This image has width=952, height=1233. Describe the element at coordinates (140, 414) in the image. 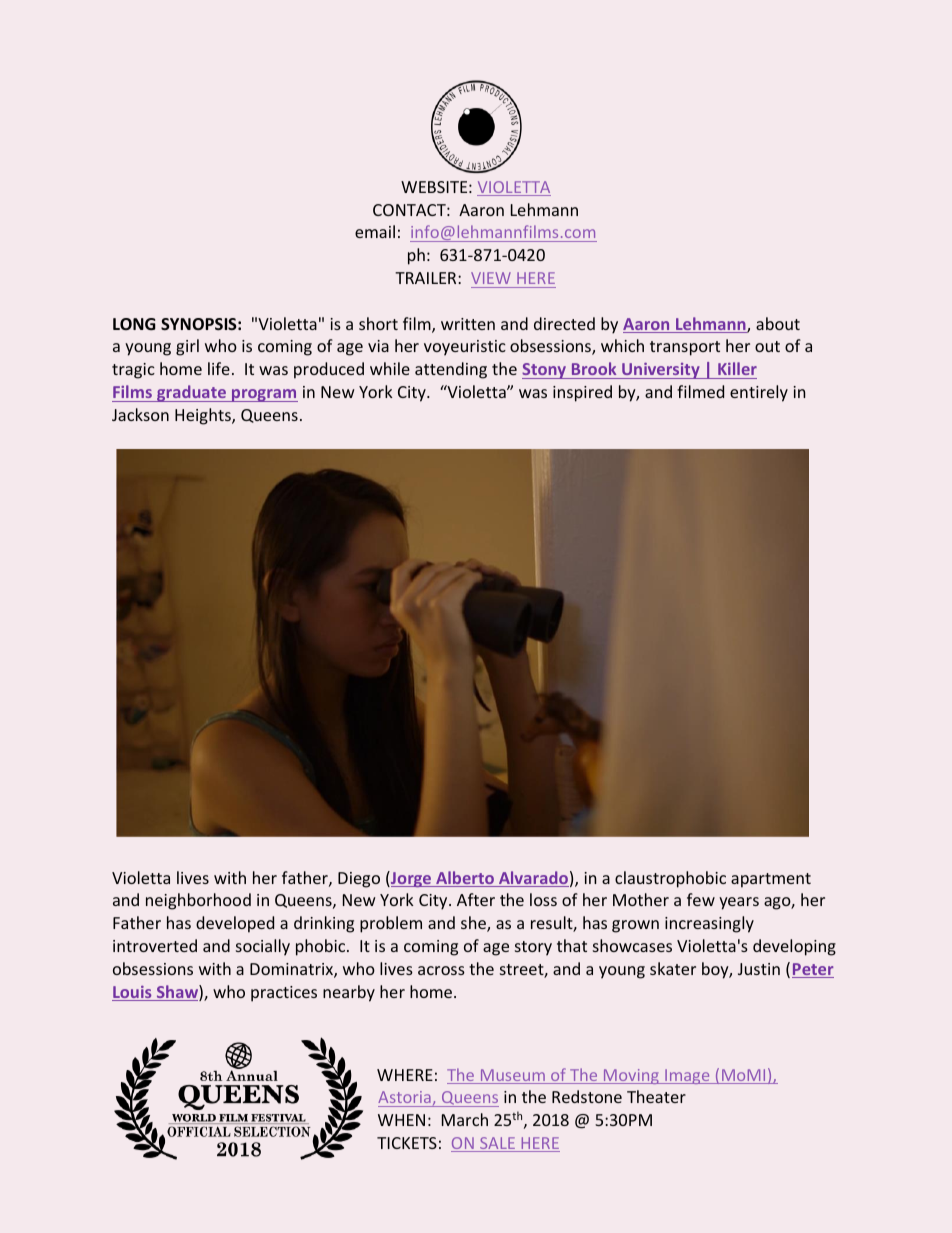

I see `Jackson` at that location.
